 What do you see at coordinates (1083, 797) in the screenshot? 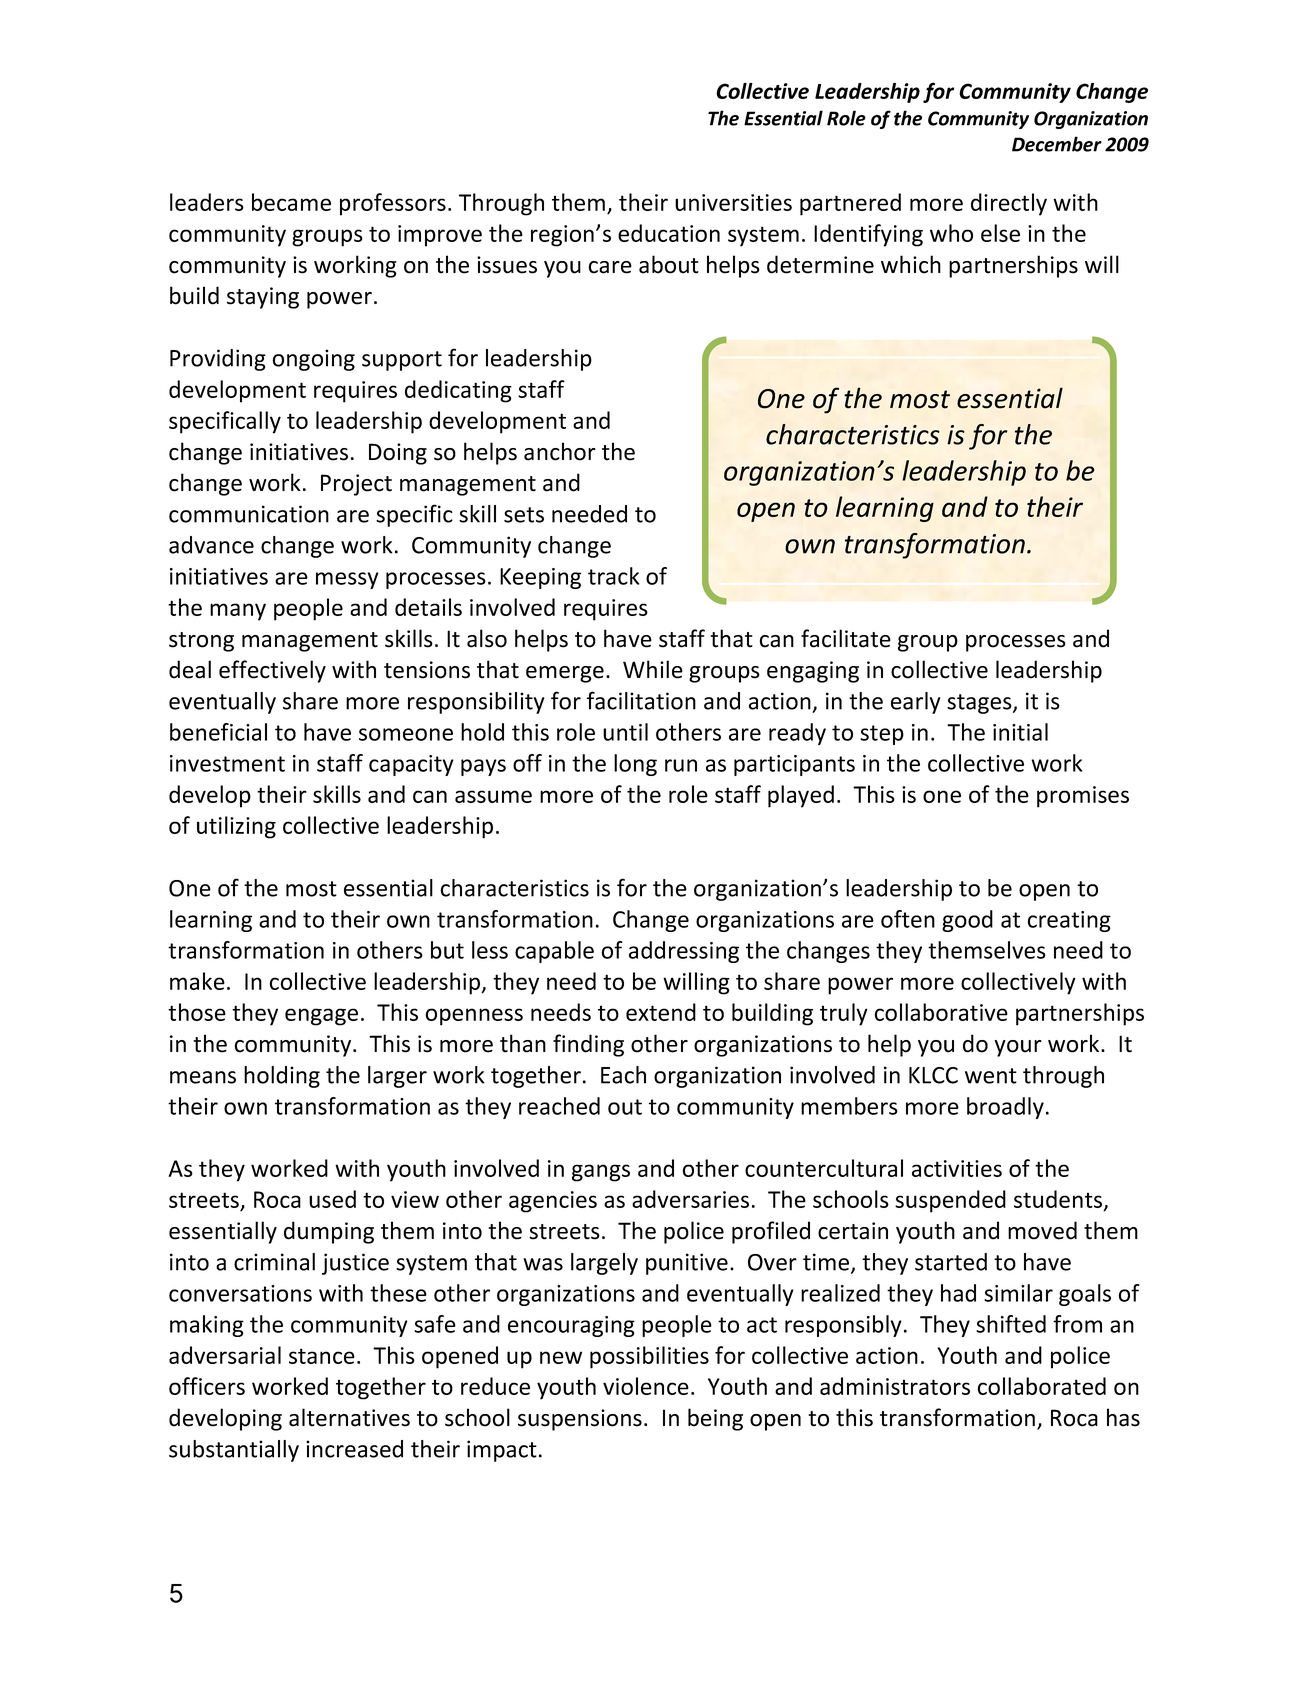
I see `promises` at bounding box center [1083, 797].
